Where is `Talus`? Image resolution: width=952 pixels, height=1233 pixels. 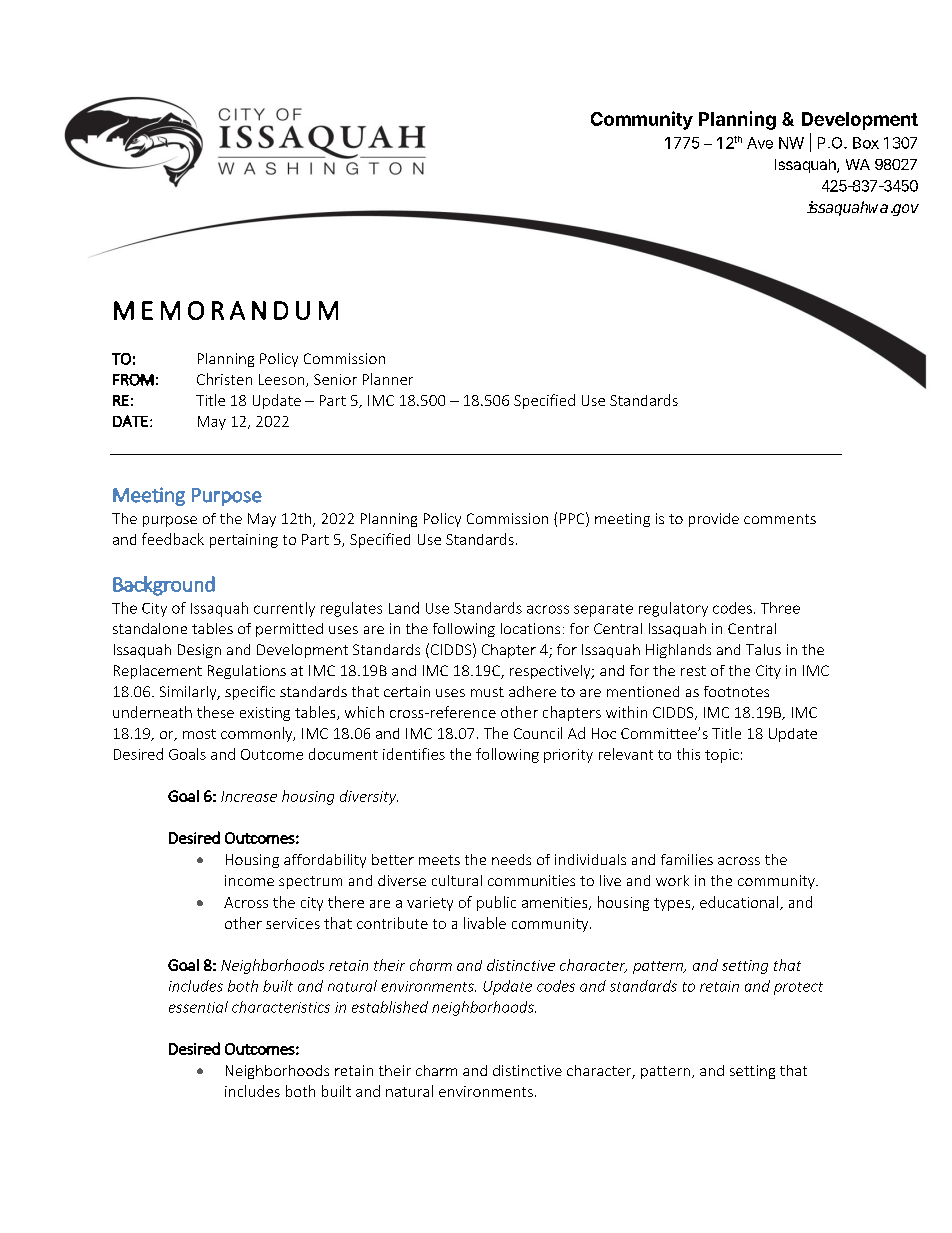 Talus is located at coordinates (763, 649).
